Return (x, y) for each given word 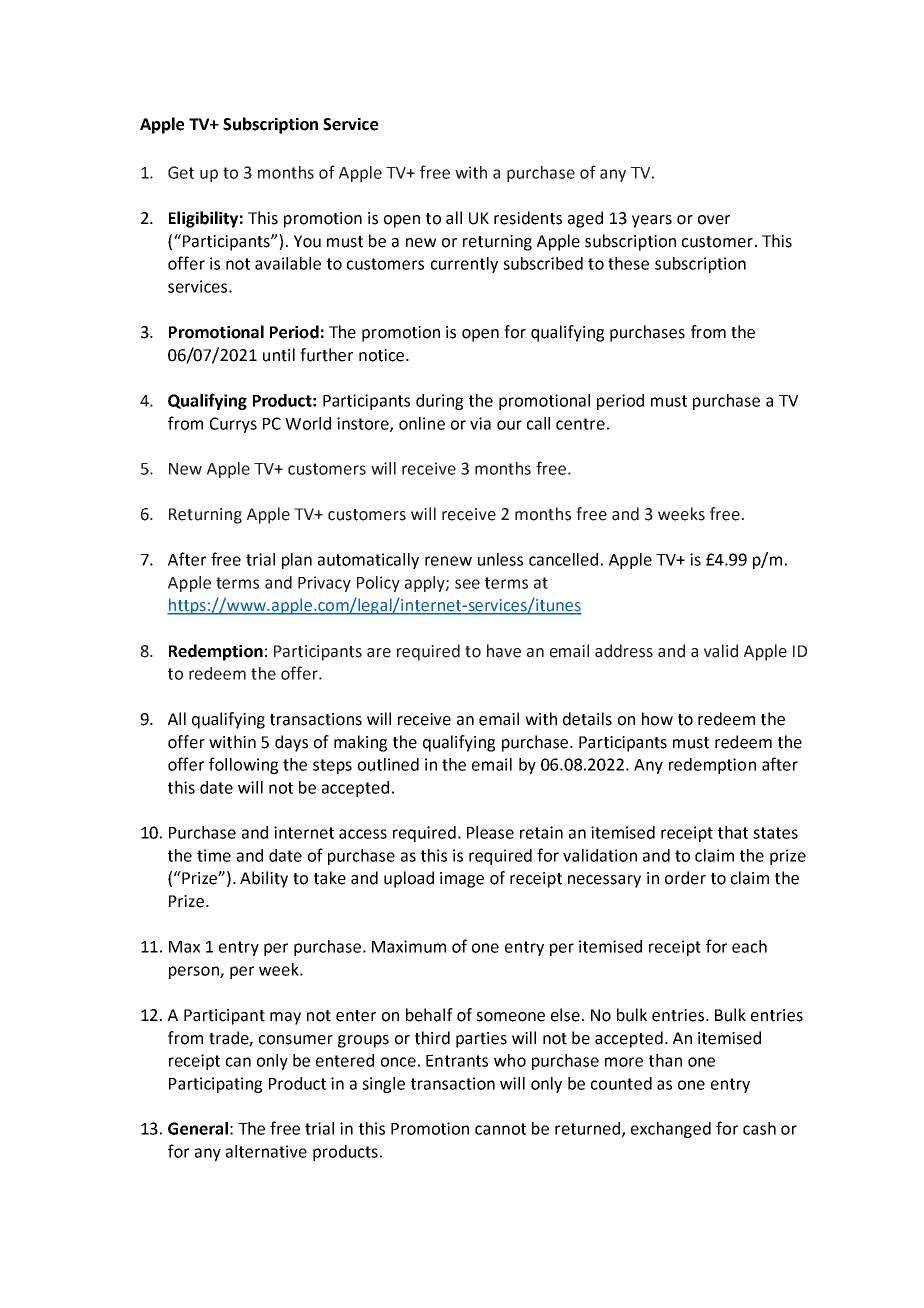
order (685, 878)
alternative (266, 1151)
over (714, 220)
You (307, 241)
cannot (500, 1129)
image (462, 880)
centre (580, 424)
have (504, 651)
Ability (264, 879)
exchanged (671, 1130)
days (291, 743)
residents (528, 218)
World (308, 423)
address (624, 651)
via (480, 423)
